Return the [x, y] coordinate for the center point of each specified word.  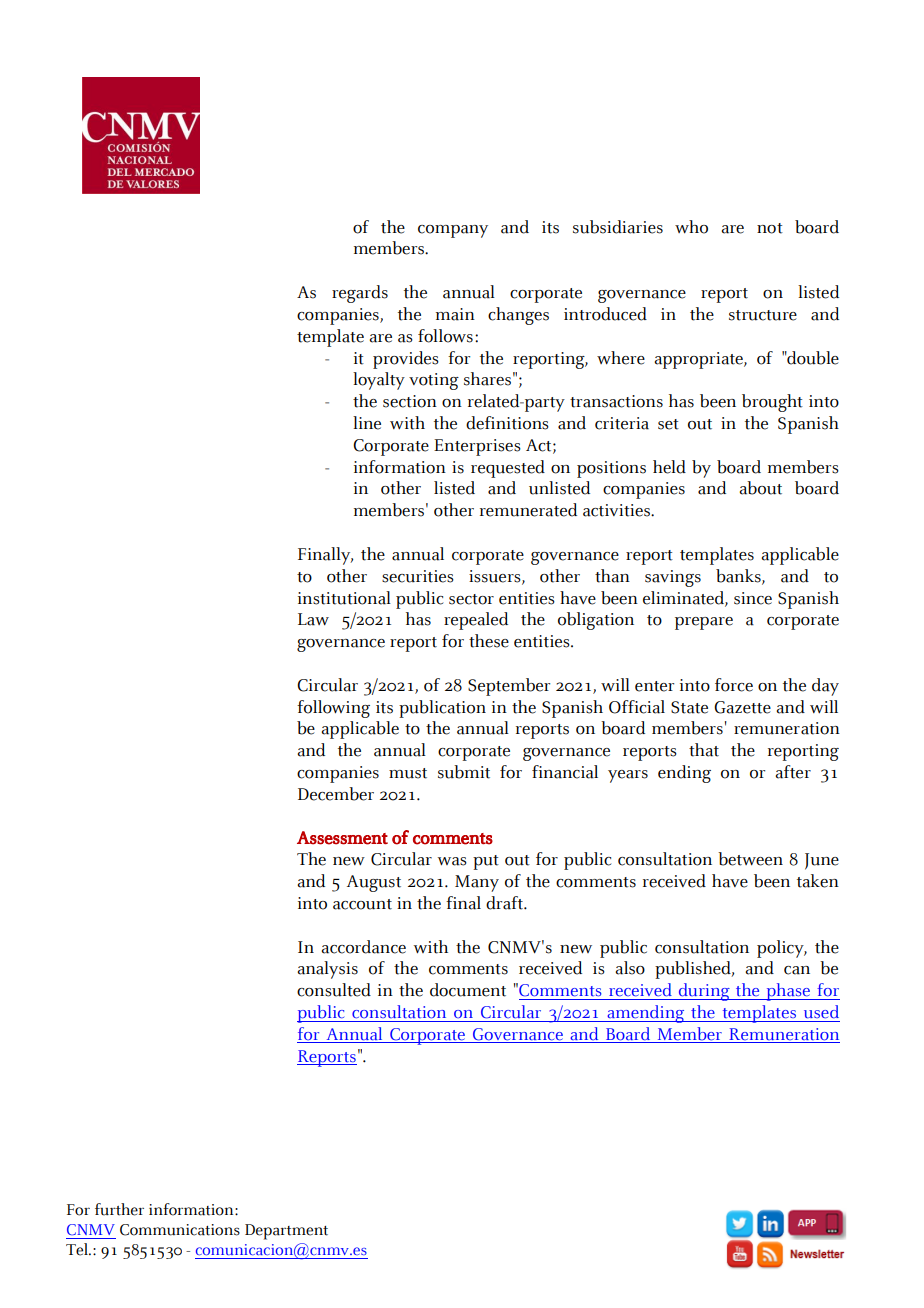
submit [464, 772]
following [333, 709]
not [770, 228]
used [821, 1012]
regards [360, 294]
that [704, 750]
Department [286, 1232]
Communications [180, 1230]
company [453, 231]
